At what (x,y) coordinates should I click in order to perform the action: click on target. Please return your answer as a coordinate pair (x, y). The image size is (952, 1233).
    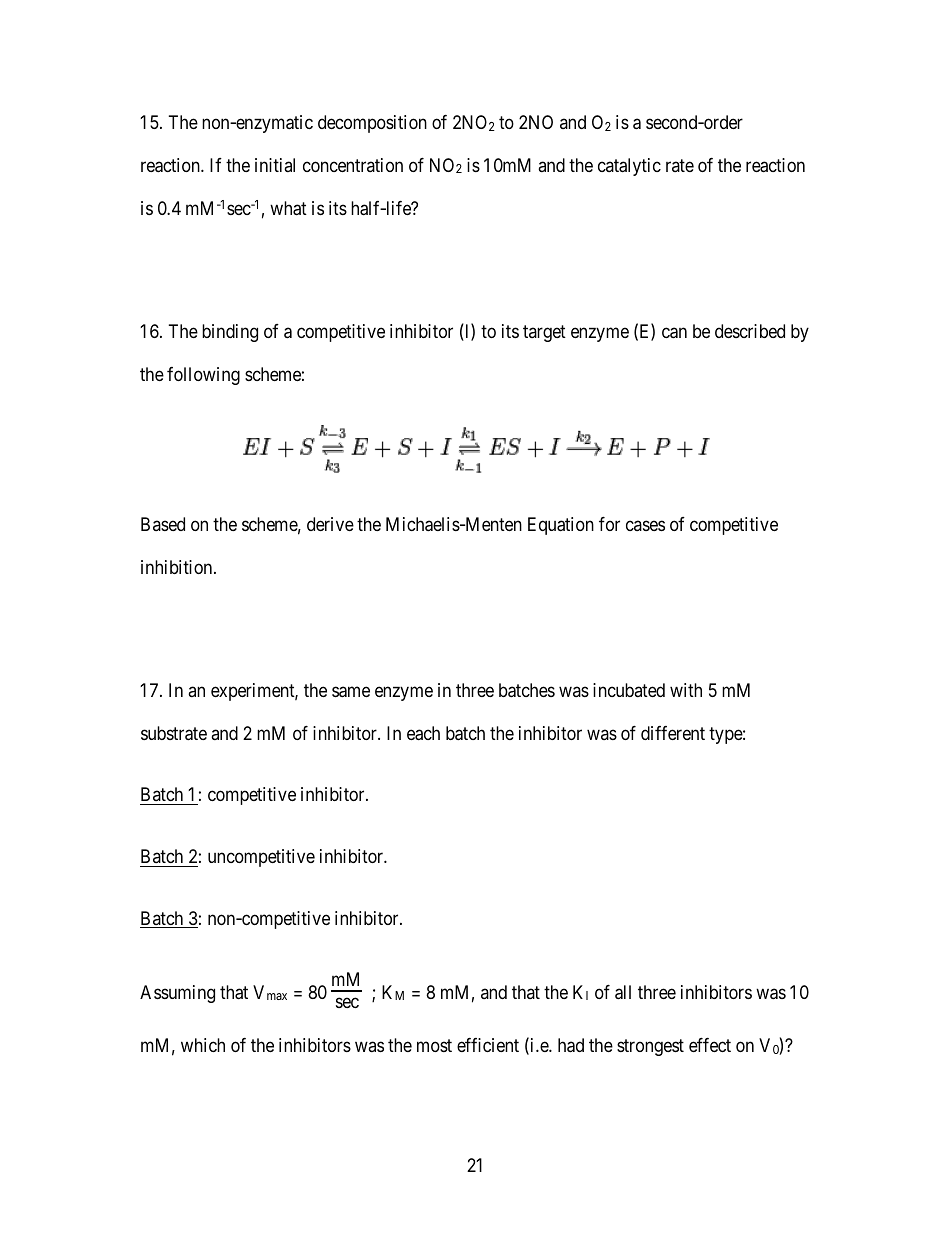
    Looking at the image, I should click on (544, 333).
